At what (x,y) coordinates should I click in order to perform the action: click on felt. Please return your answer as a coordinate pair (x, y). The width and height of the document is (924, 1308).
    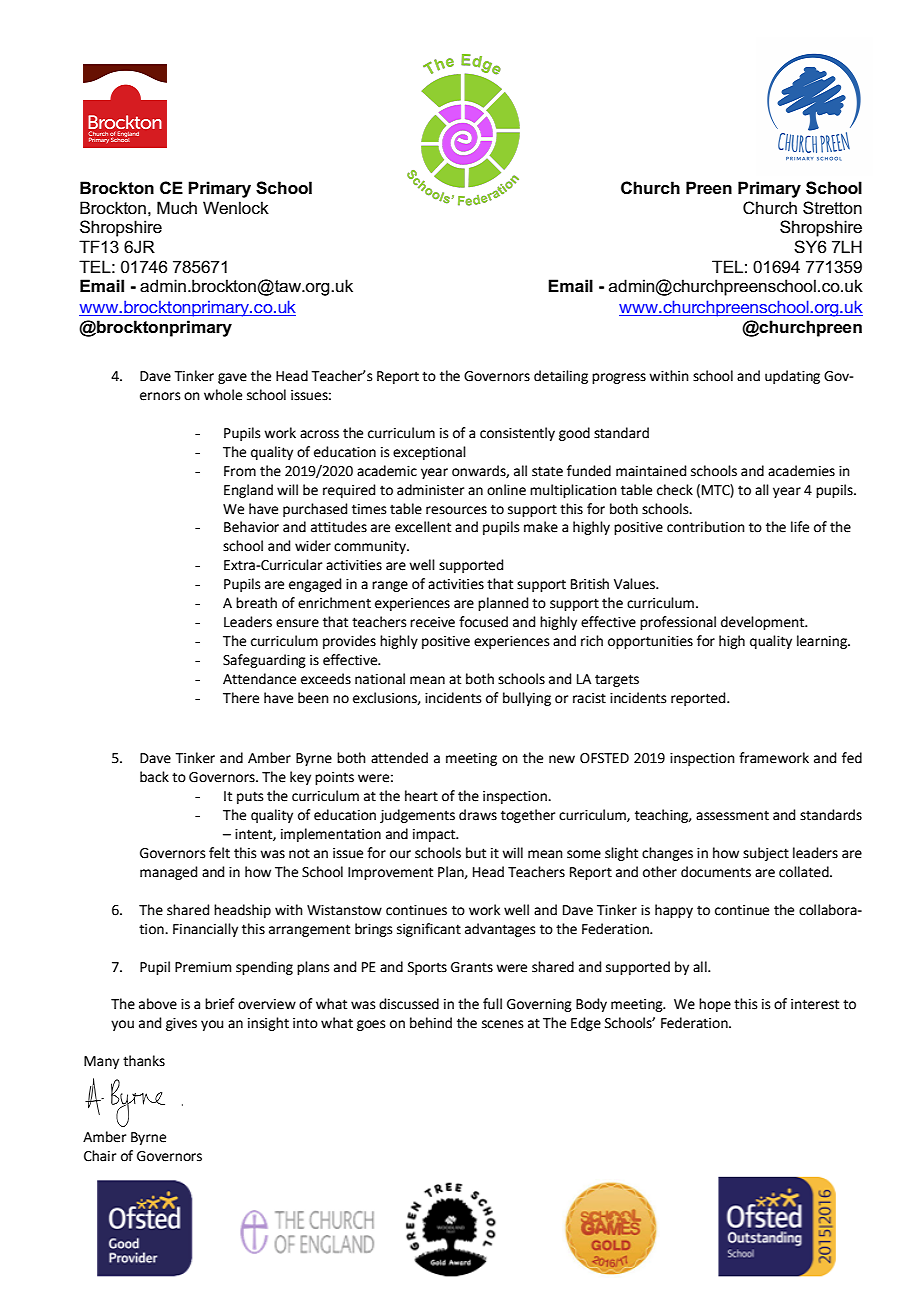
    Looking at the image, I should click on (219, 853).
